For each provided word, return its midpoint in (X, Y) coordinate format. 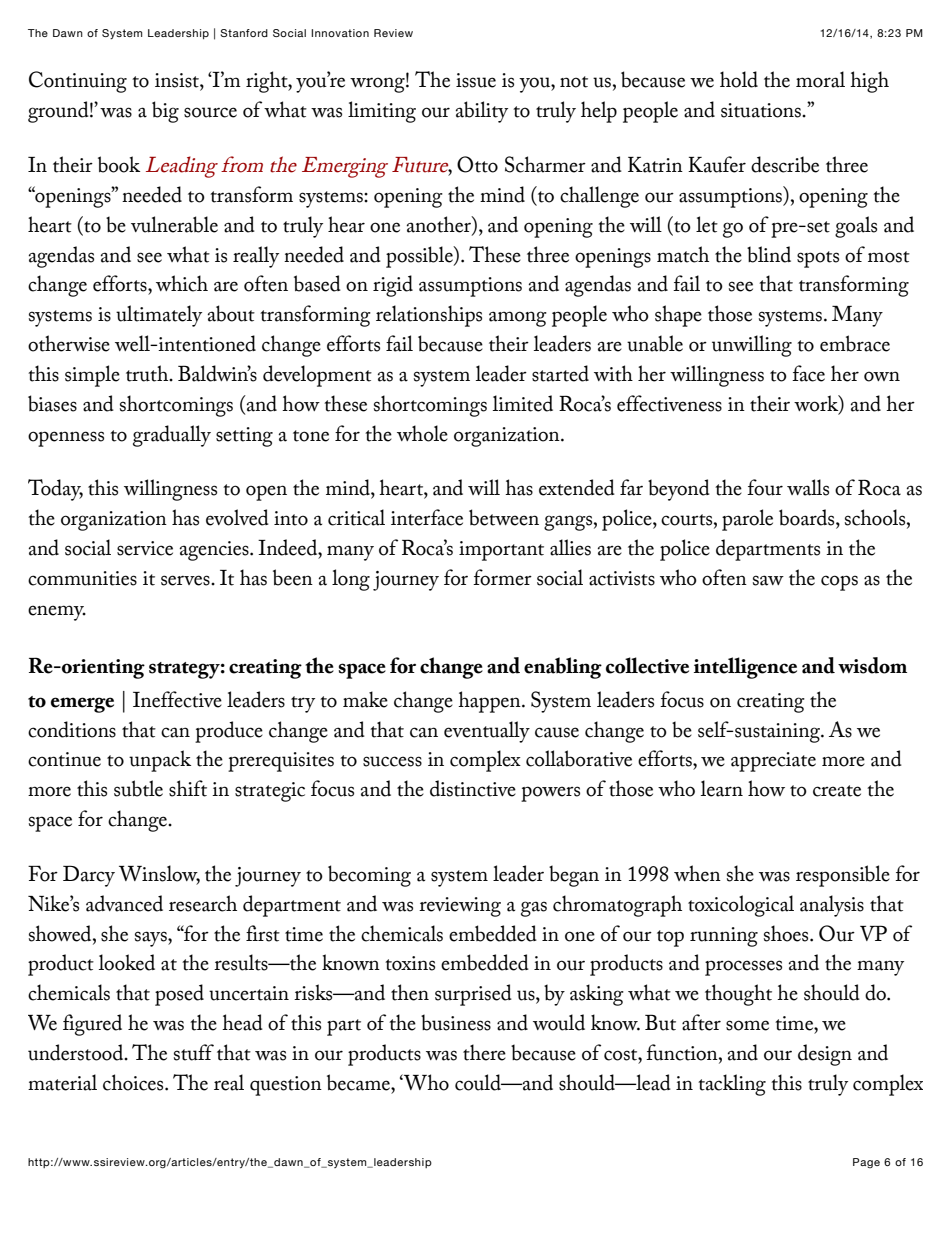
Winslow (159, 874)
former (502, 577)
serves (186, 580)
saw (768, 580)
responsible (843, 876)
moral (820, 79)
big (165, 112)
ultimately (159, 316)
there (484, 1052)
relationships (429, 316)
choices (134, 1082)
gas (534, 909)
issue (476, 80)
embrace (855, 343)
